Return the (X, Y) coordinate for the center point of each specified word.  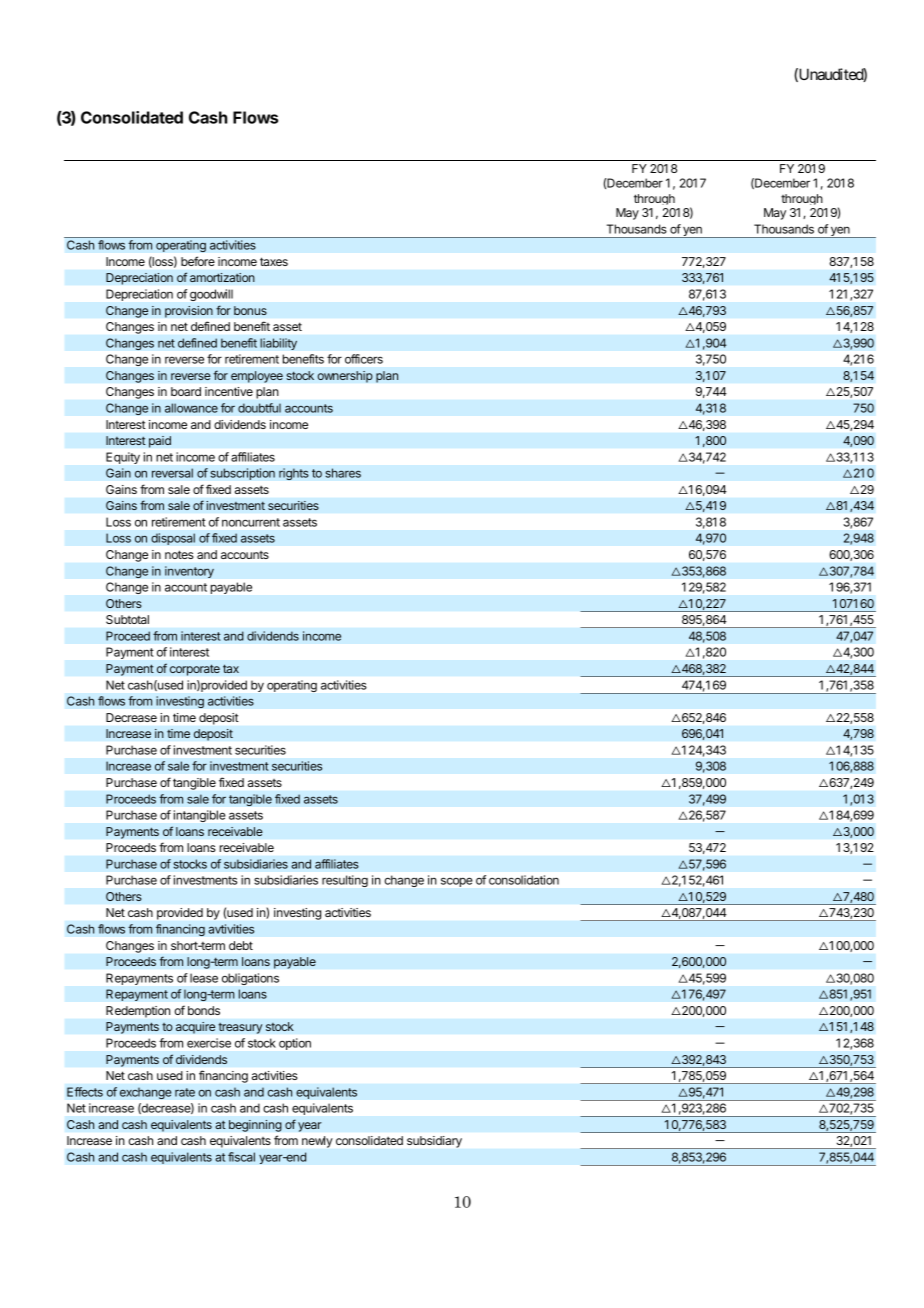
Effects (85, 1092)
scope (456, 882)
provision (189, 312)
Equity (123, 458)
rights (294, 474)
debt (241, 945)
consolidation (524, 880)
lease (204, 978)
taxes (274, 261)
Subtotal (127, 619)
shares (343, 473)
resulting (345, 881)
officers (364, 359)
